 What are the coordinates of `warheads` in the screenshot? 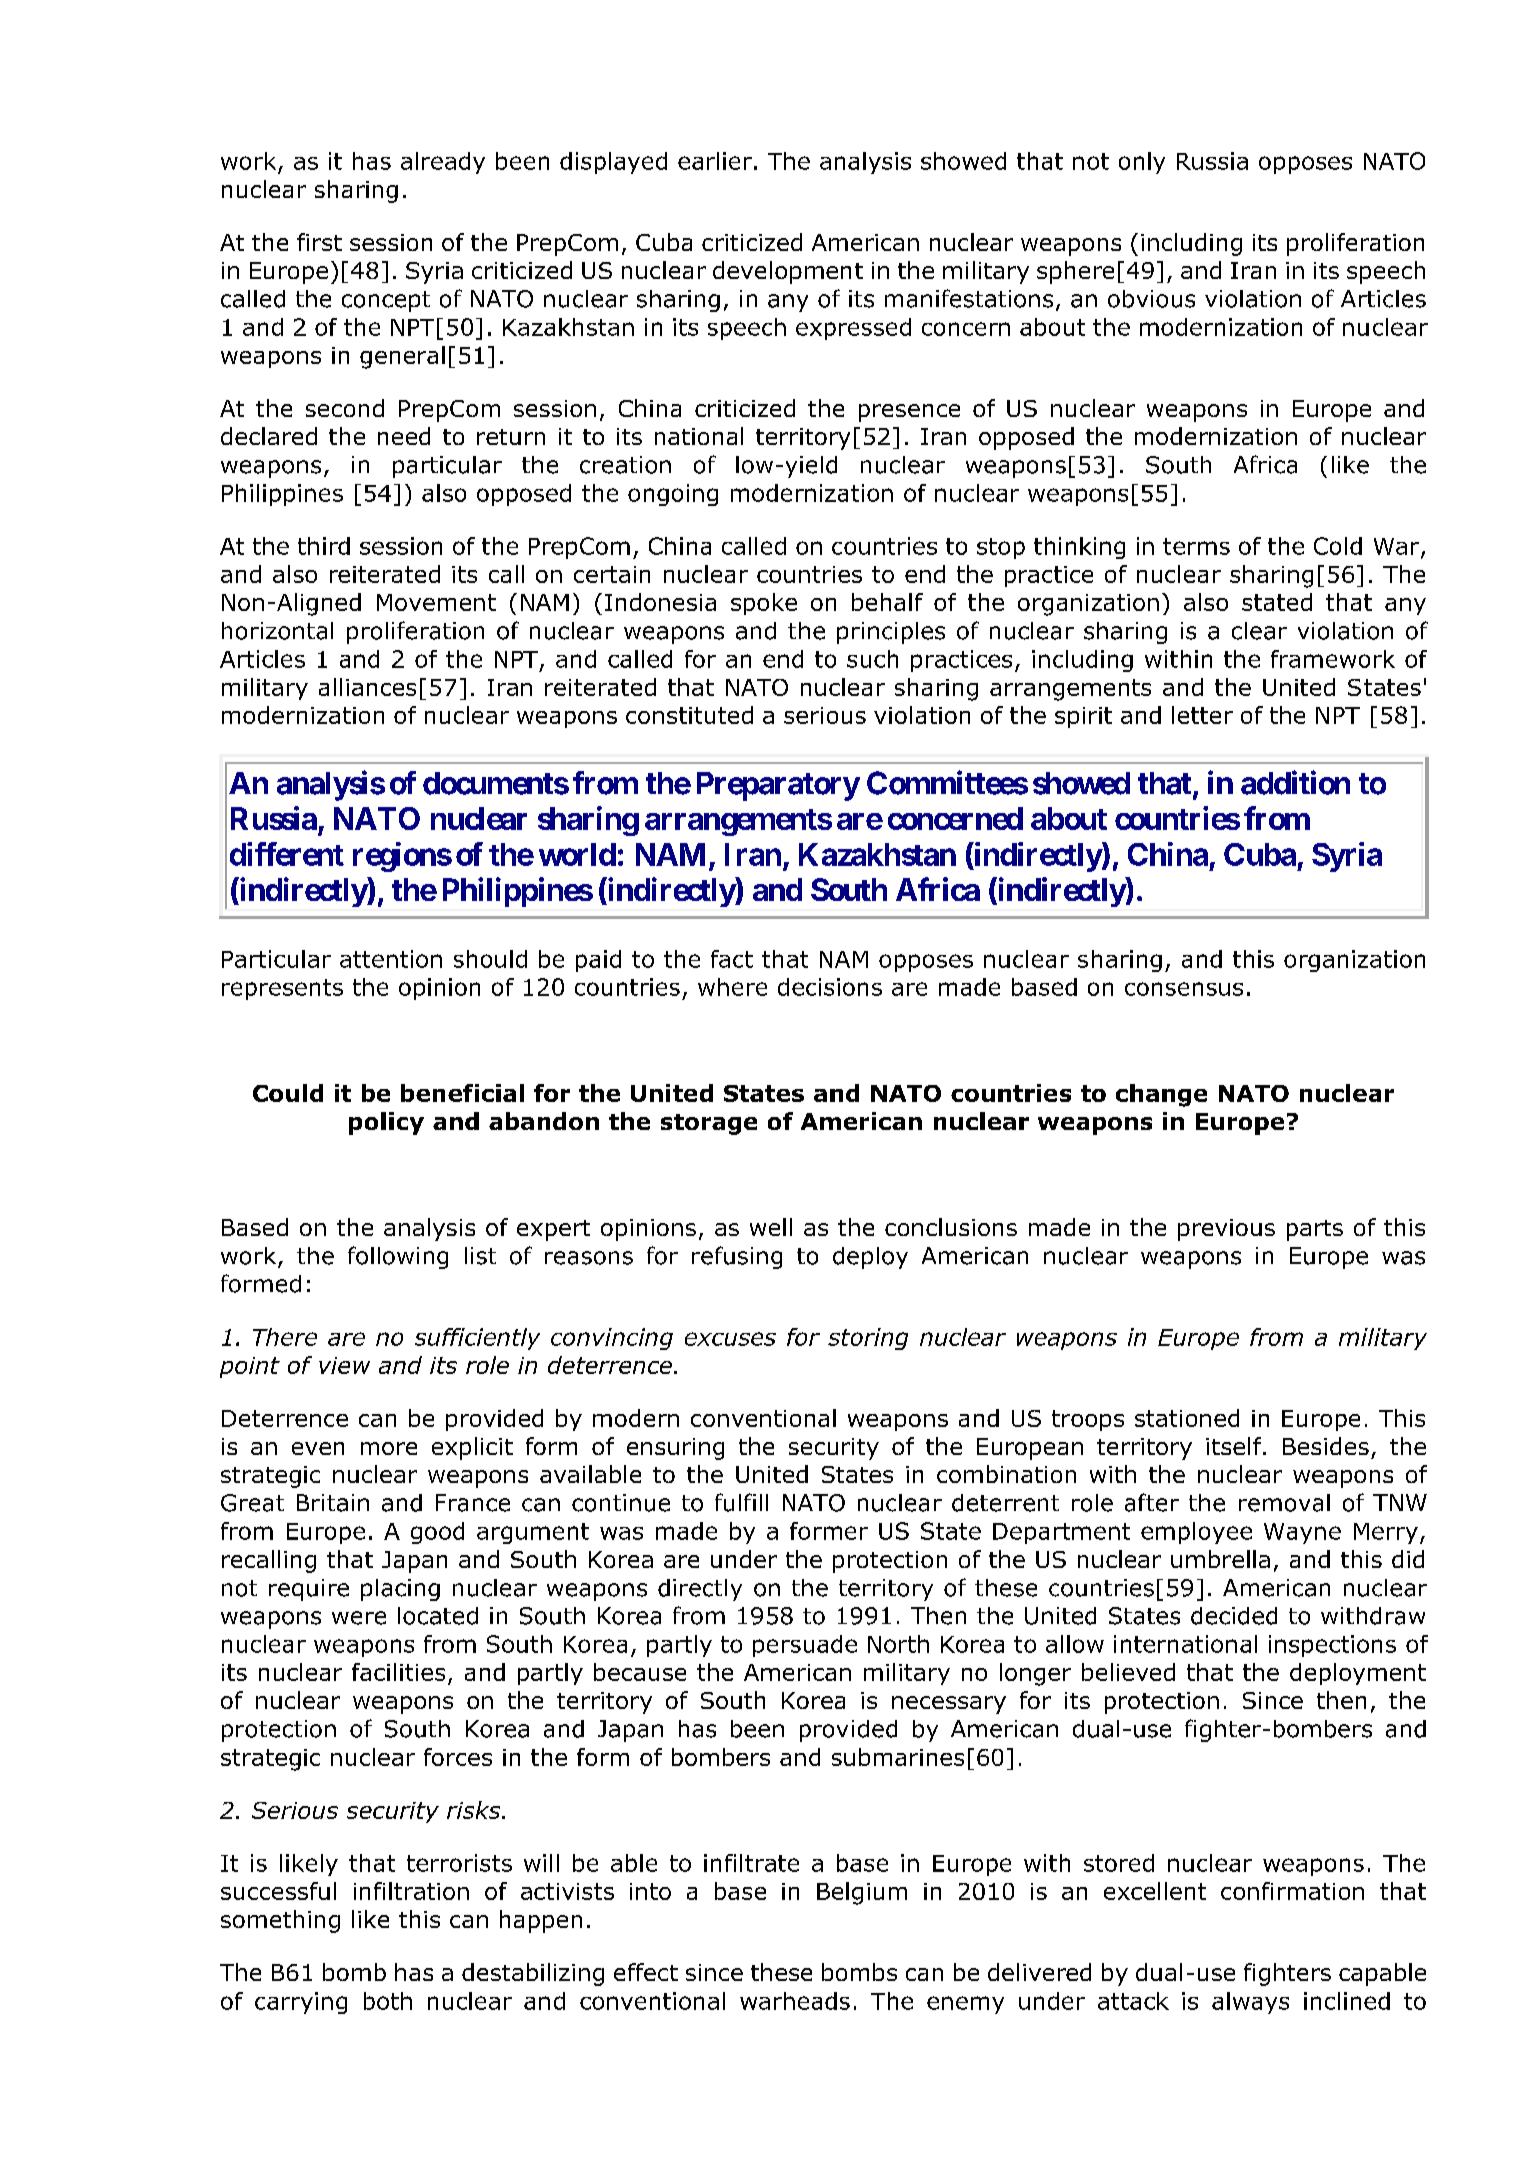 It's located at (795, 2001).
